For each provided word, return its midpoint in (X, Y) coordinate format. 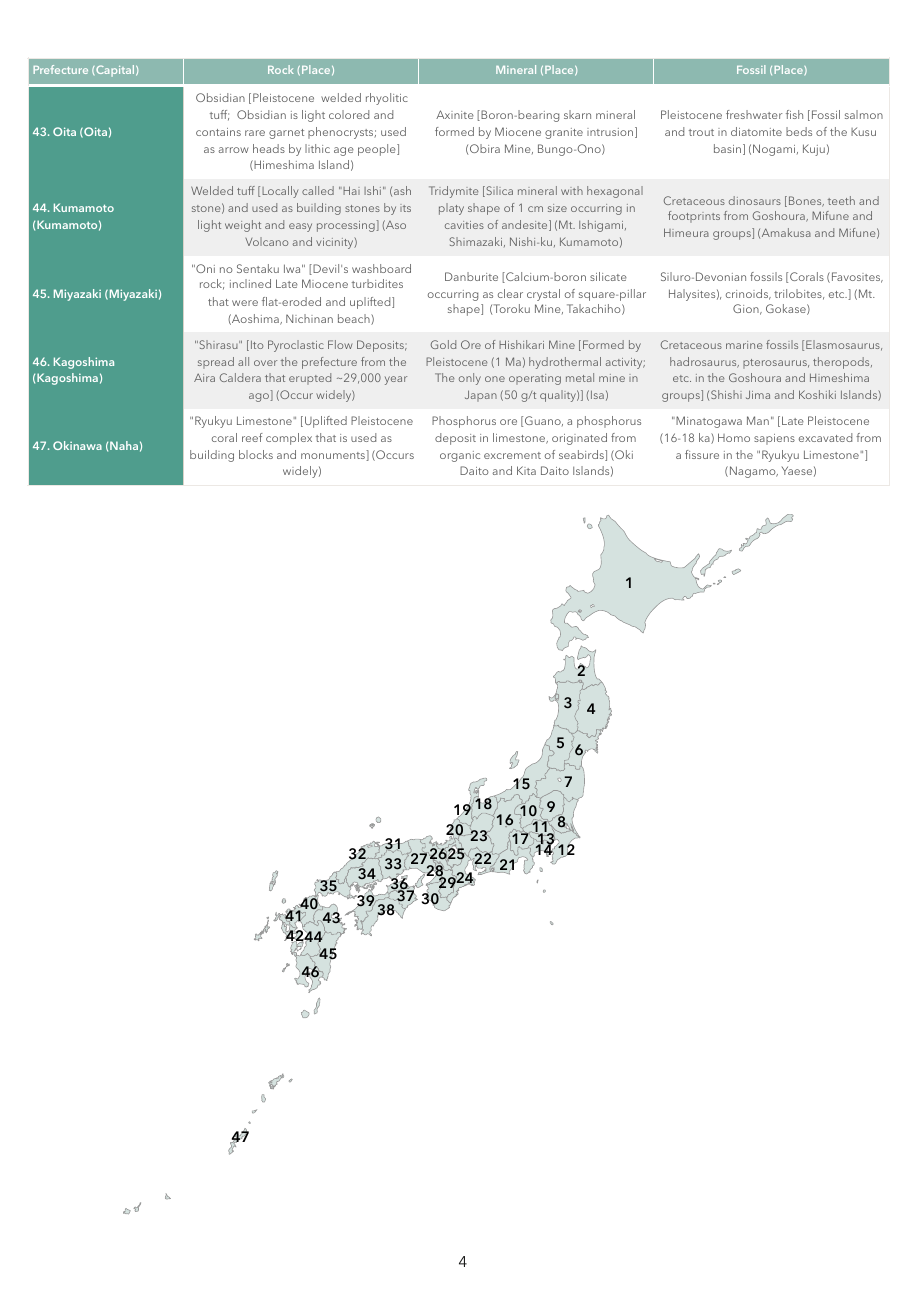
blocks (256, 454)
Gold (443, 344)
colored (349, 114)
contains (218, 132)
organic (460, 456)
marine (744, 345)
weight (243, 226)
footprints (694, 217)
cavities (464, 225)
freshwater (754, 114)
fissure (702, 454)
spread (216, 363)
